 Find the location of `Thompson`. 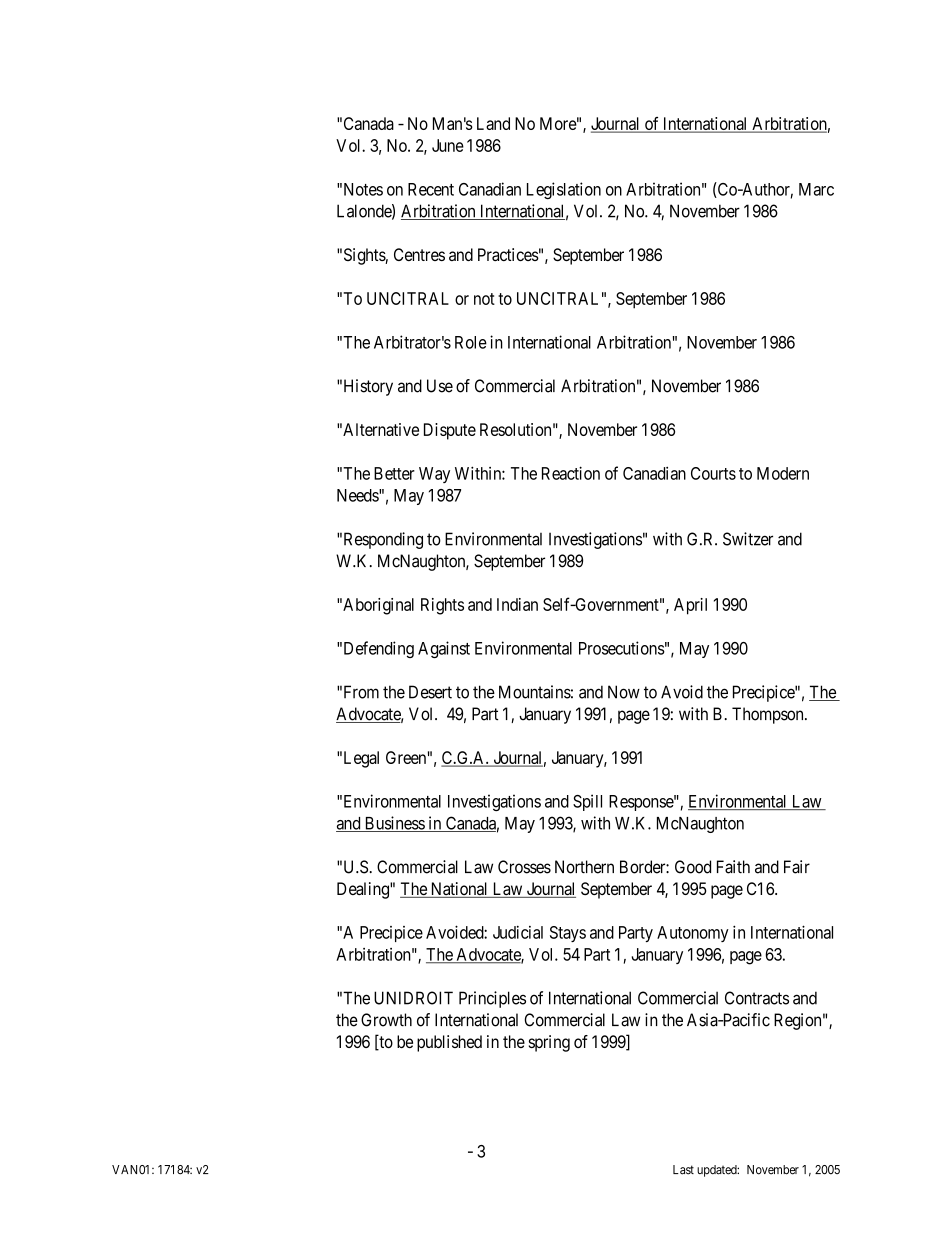

Thompson is located at coordinates (769, 715).
